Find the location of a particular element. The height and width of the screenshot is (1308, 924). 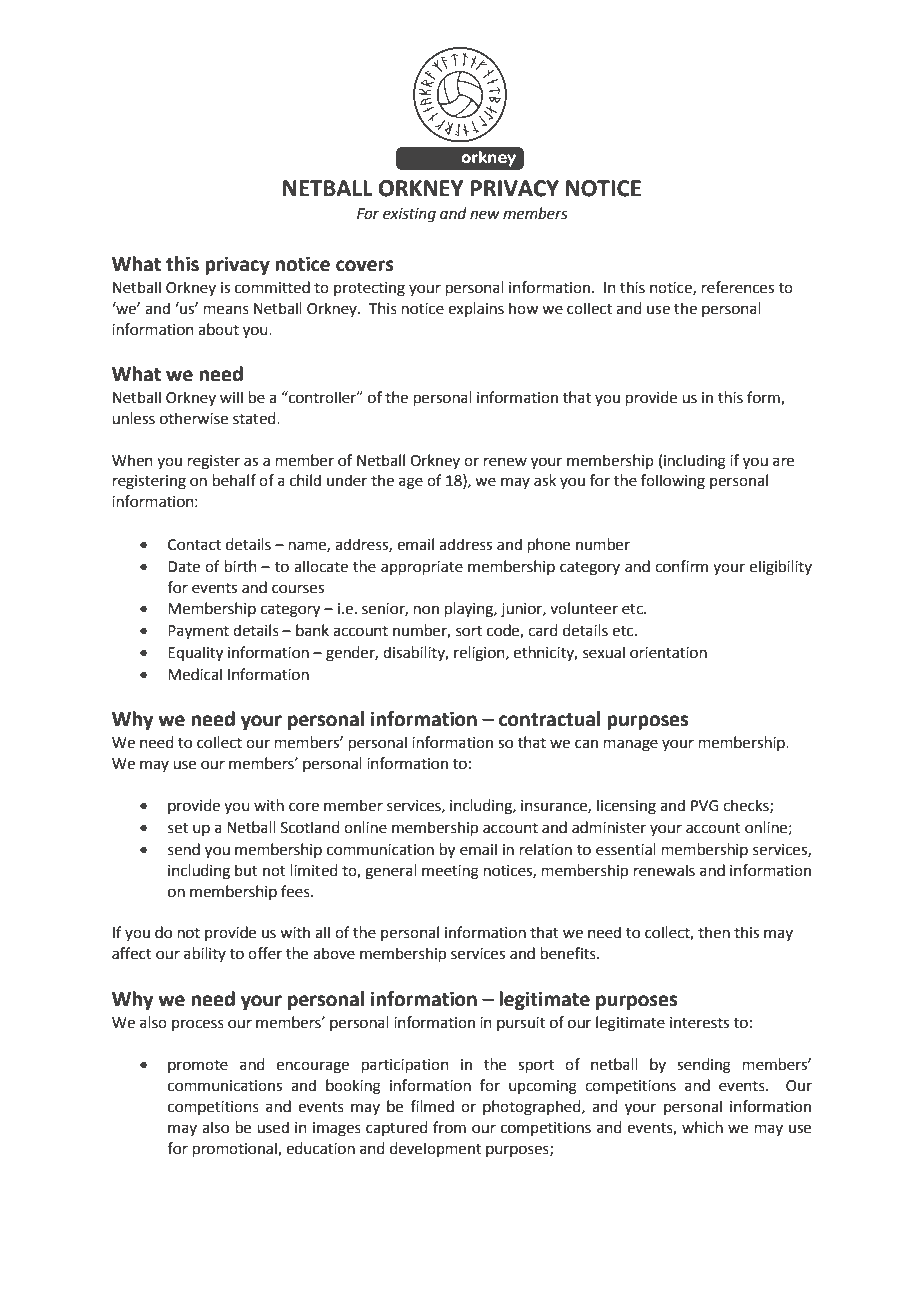

references is located at coordinates (738, 287).
